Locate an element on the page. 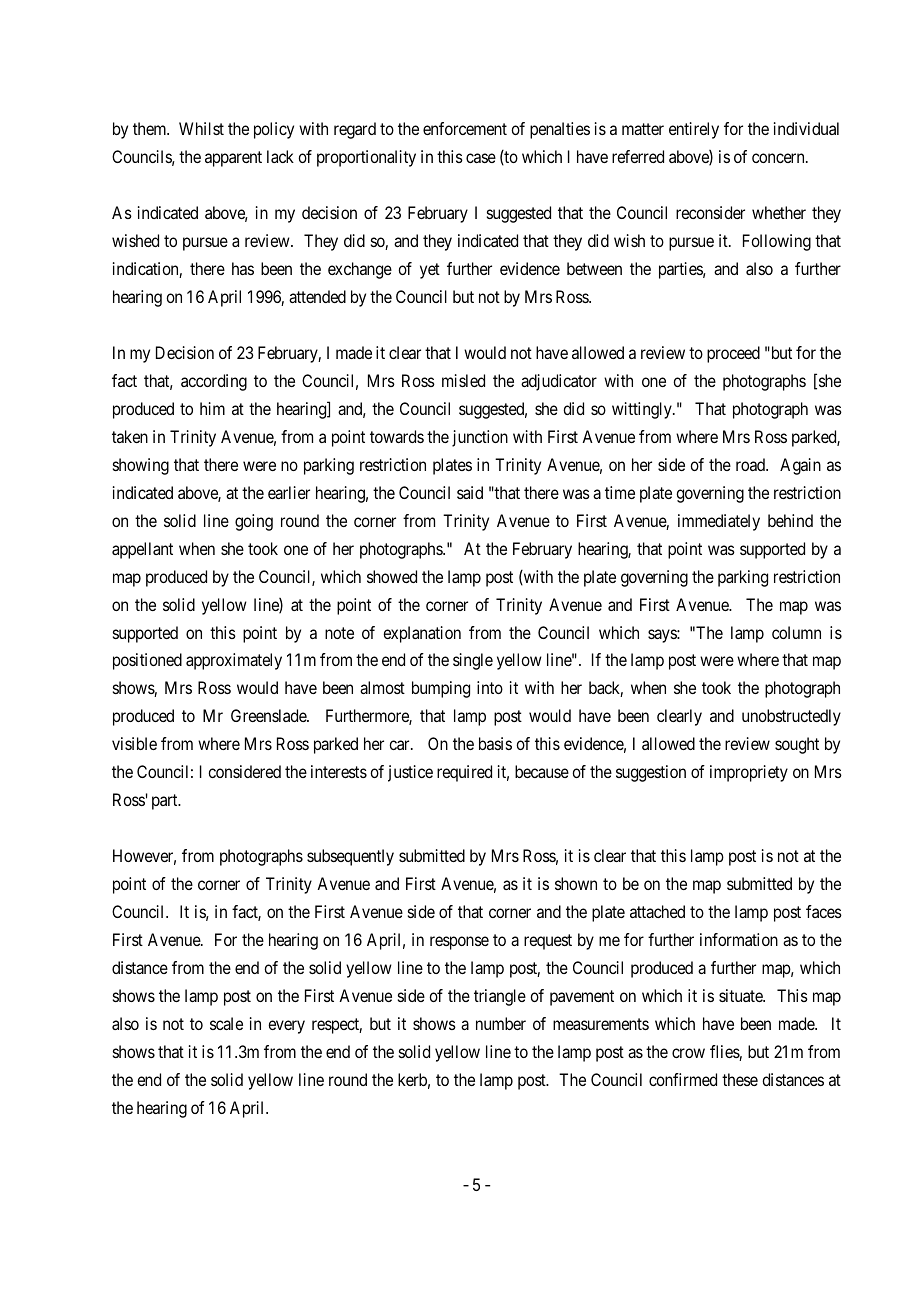 This page has width=924, height=1308. misled is located at coordinates (463, 380).
